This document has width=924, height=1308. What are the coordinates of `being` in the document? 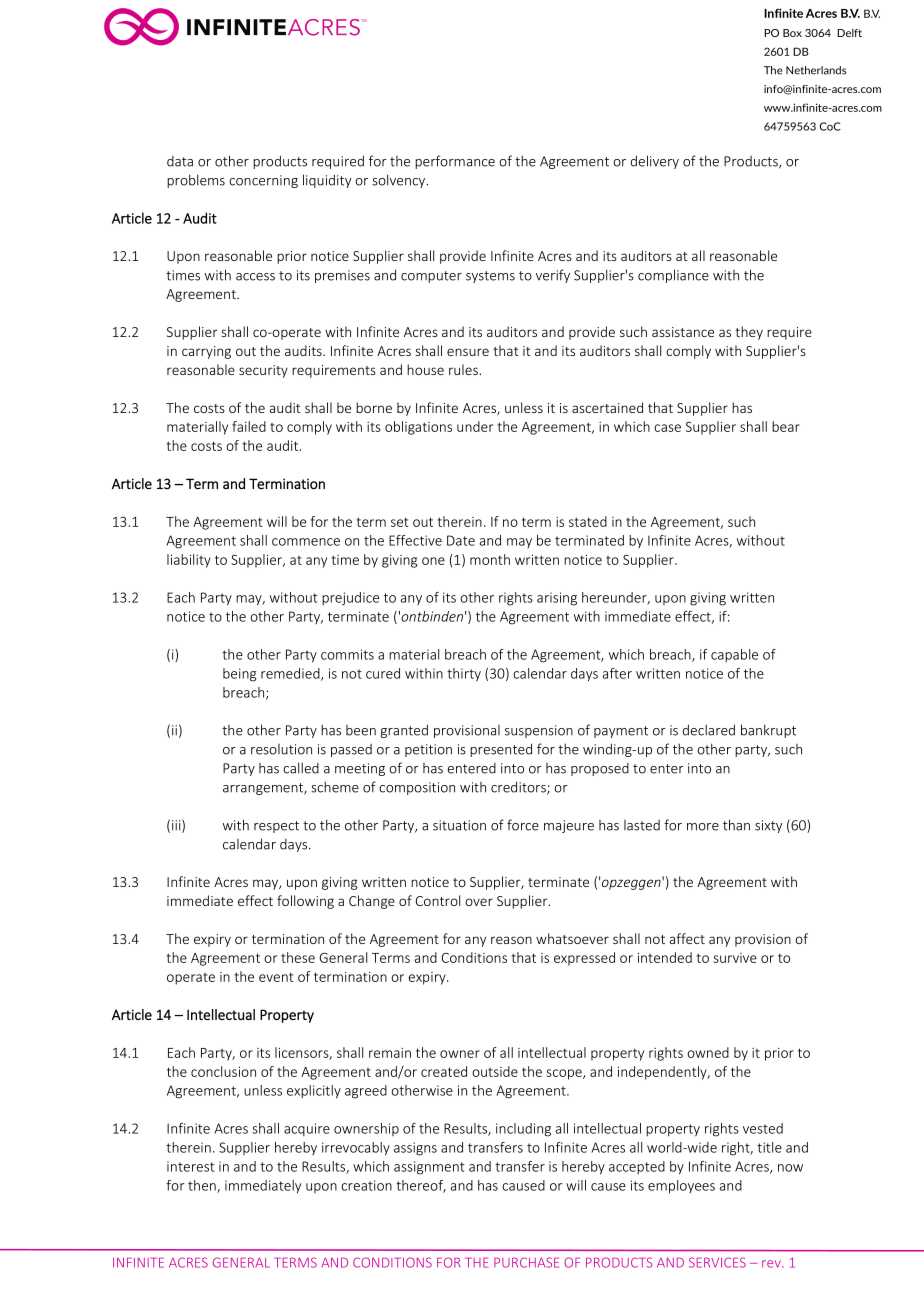 It's located at (239, 675).
